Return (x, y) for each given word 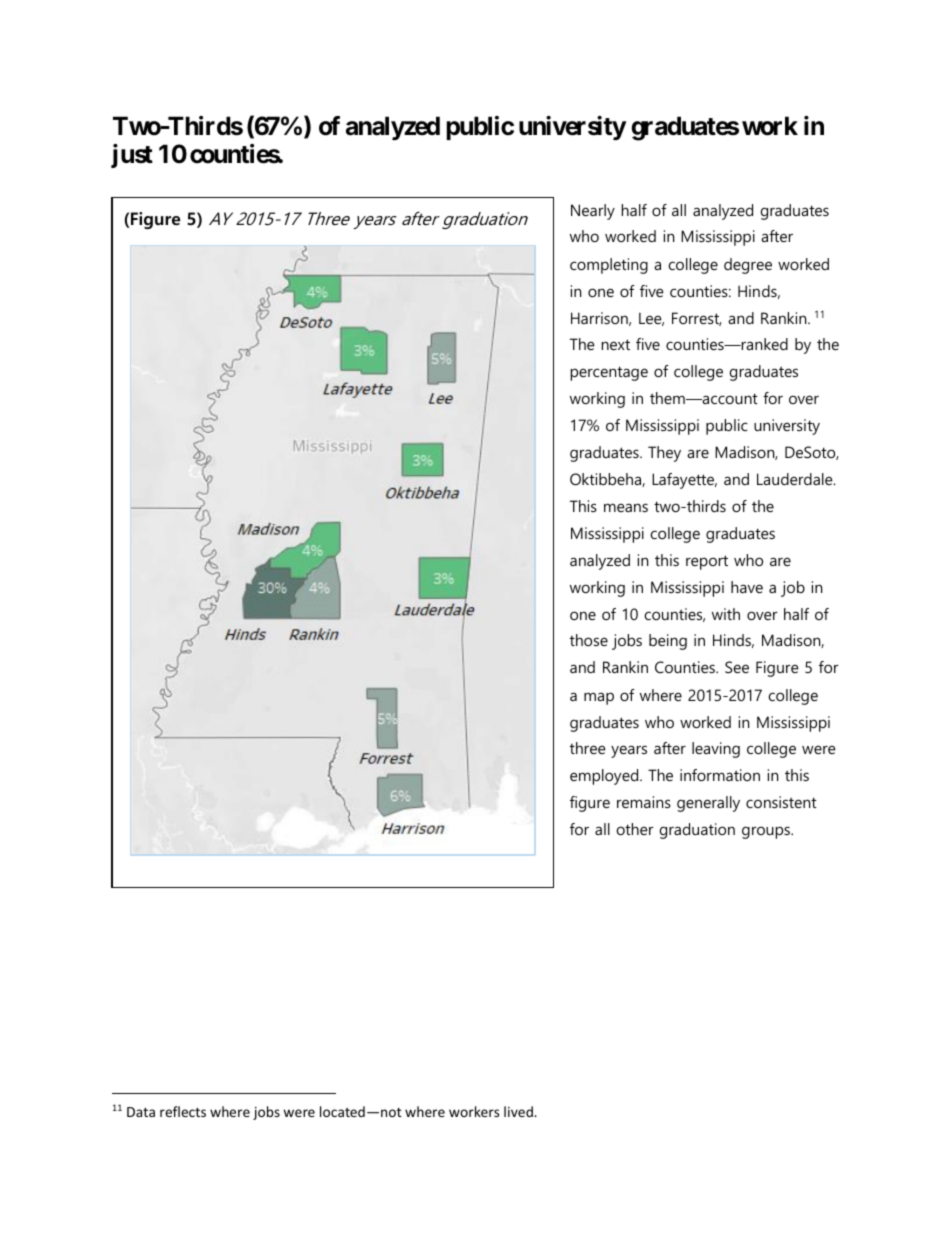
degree (748, 266)
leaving (716, 750)
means (626, 507)
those (589, 640)
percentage (609, 373)
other (635, 829)
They (664, 454)
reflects (183, 1111)
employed (605, 777)
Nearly (593, 212)
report (707, 562)
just (132, 156)
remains (644, 802)
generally (708, 804)
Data (141, 1112)
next (616, 344)
